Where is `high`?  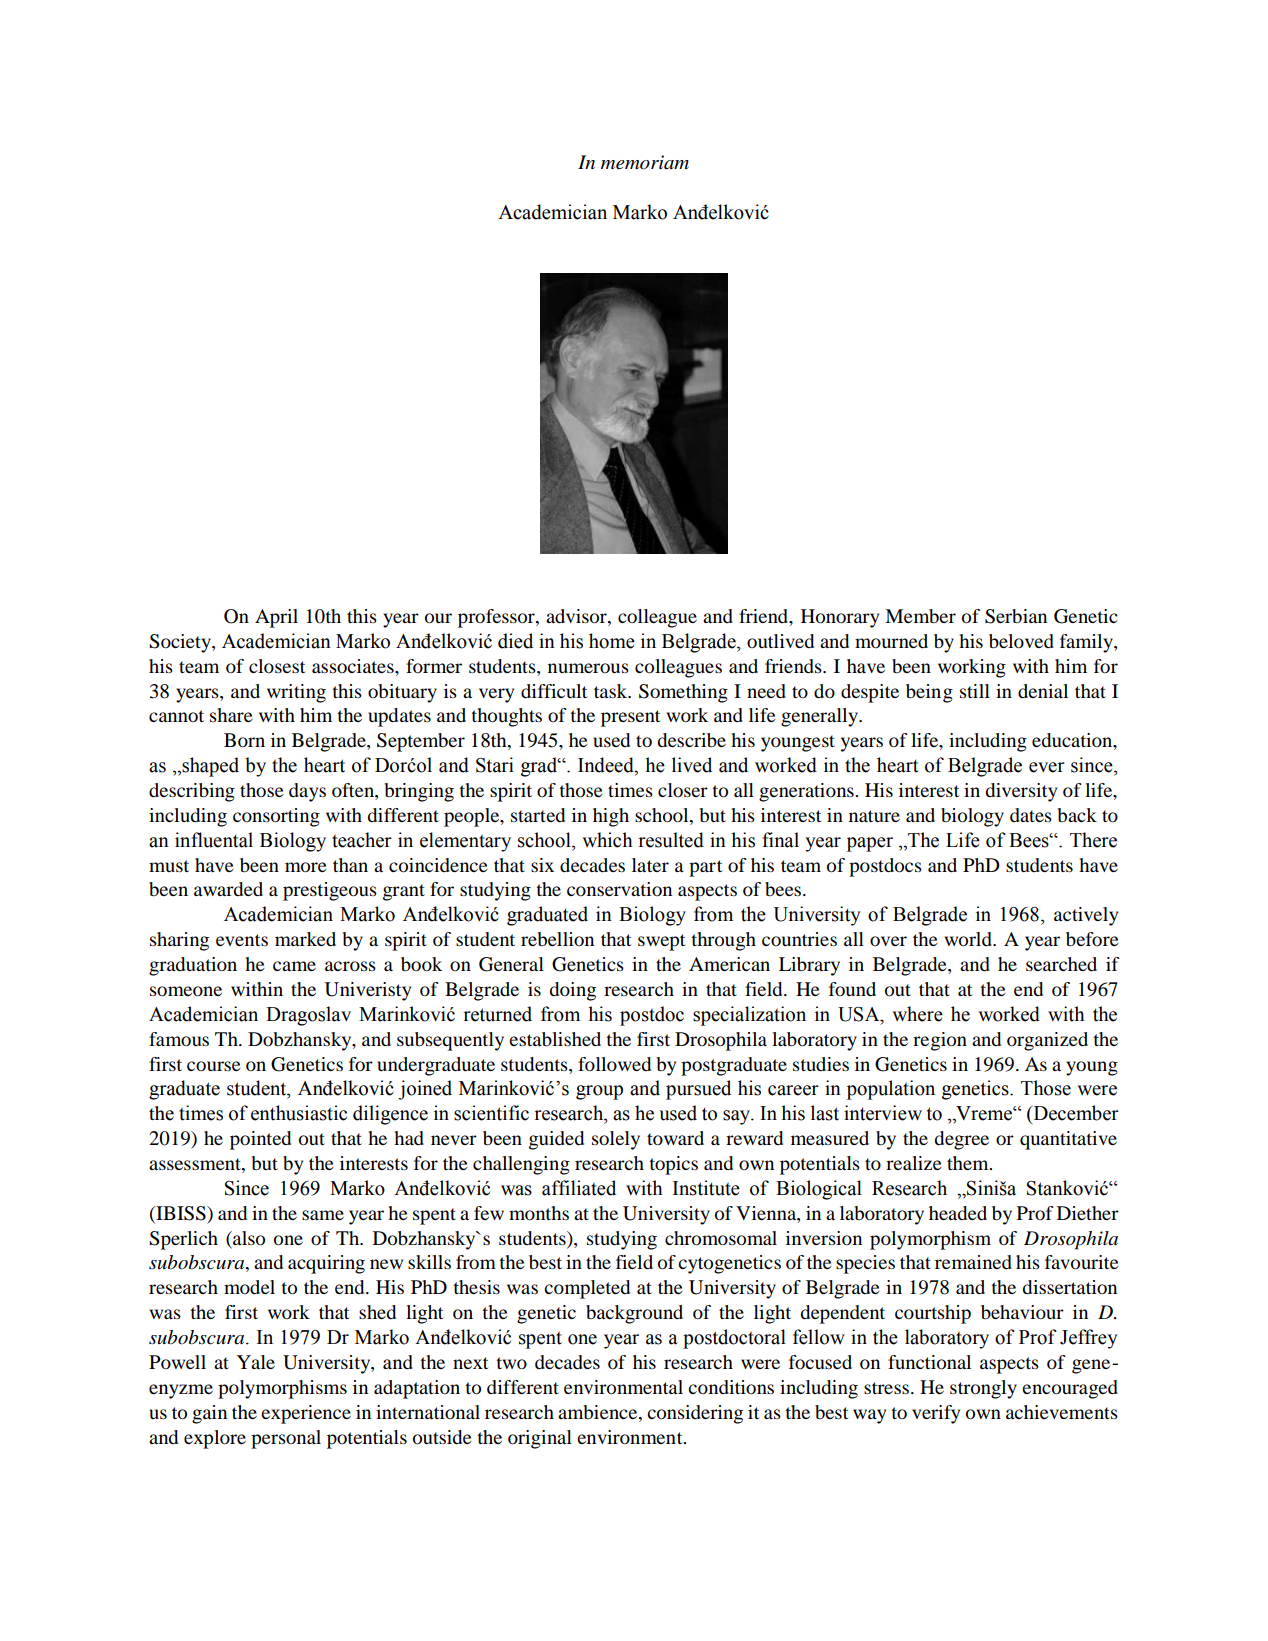 high is located at coordinates (611, 817).
